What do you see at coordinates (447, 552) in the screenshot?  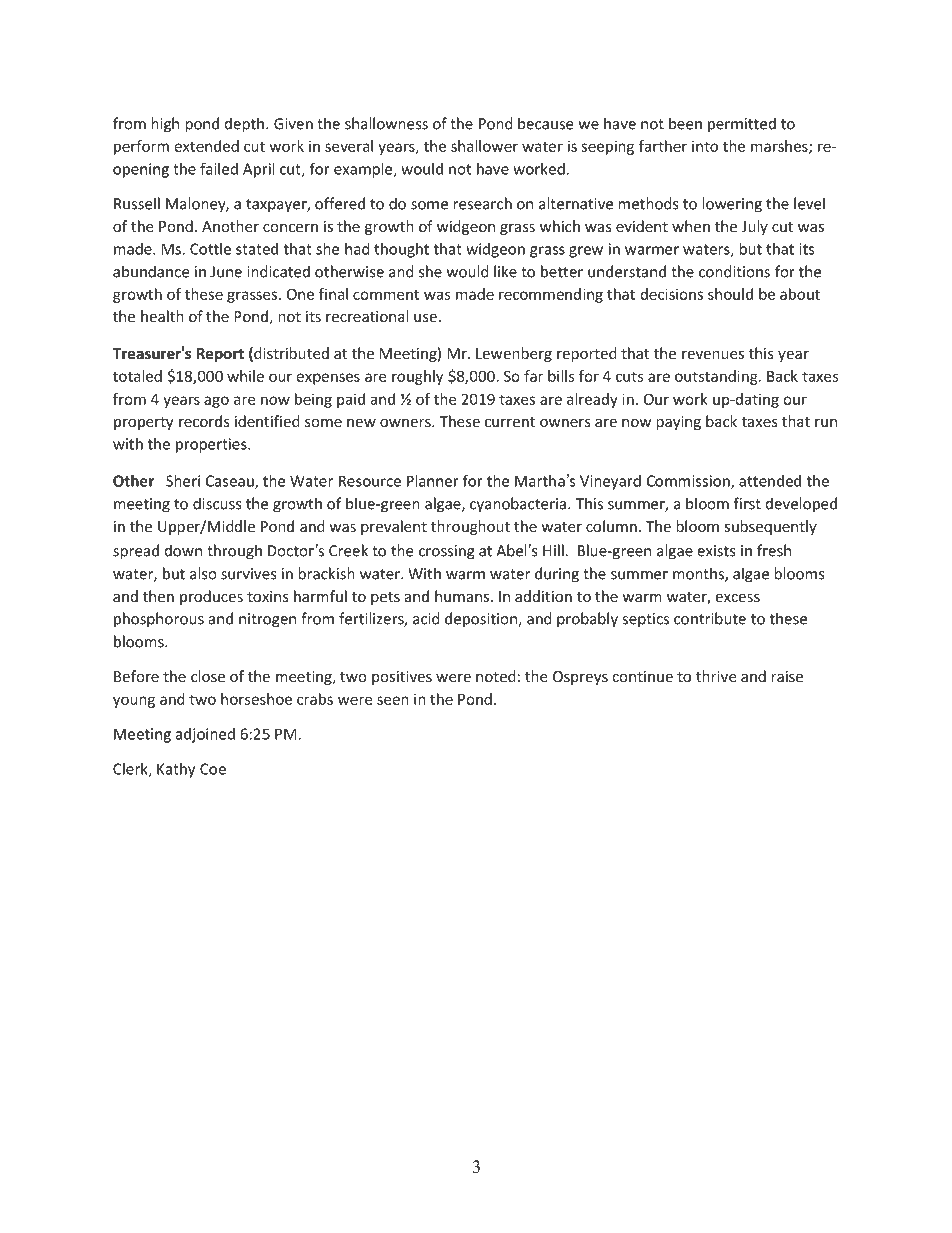 I see `crossing` at bounding box center [447, 552].
